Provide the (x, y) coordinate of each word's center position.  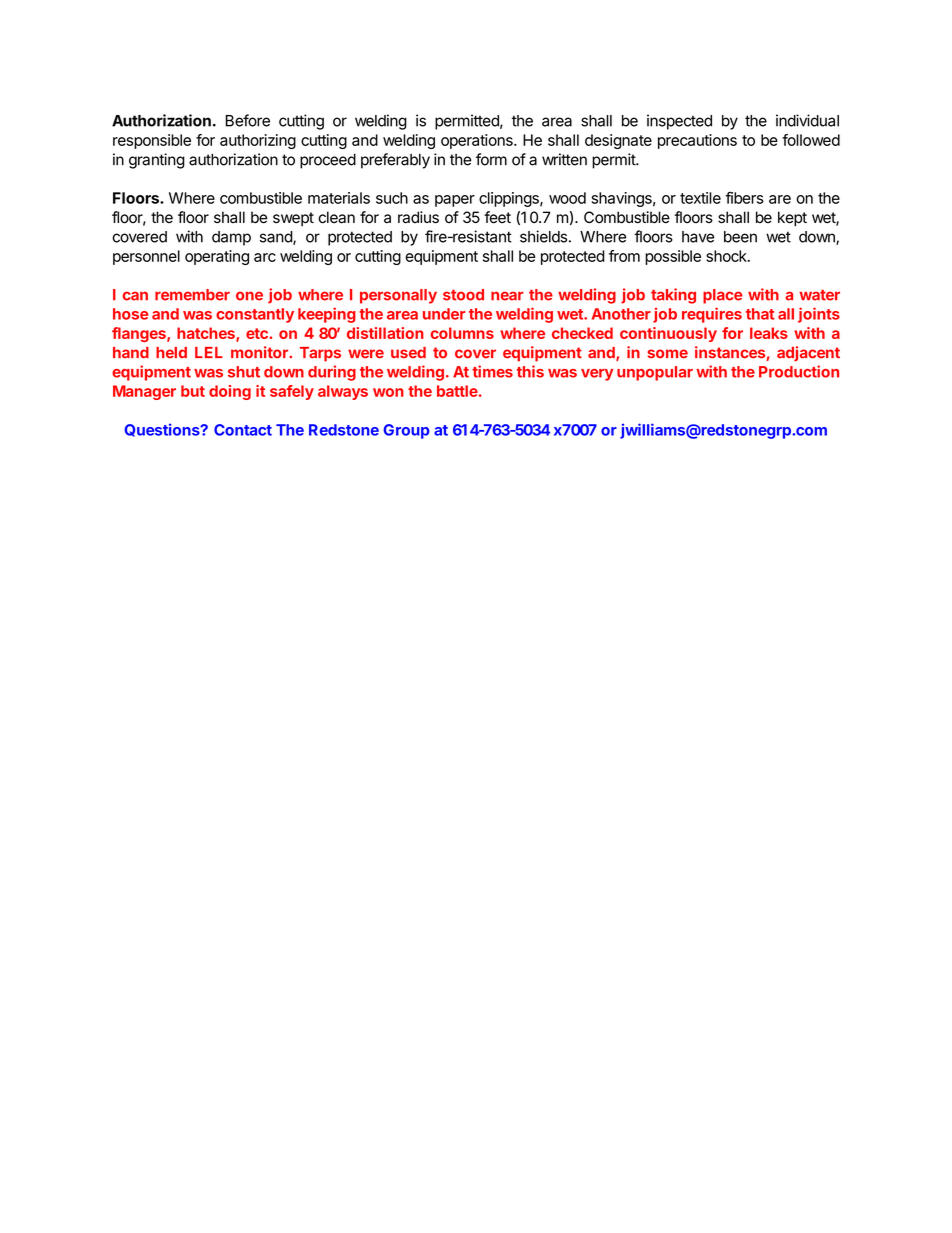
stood (463, 295)
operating (217, 257)
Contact (243, 430)
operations (478, 141)
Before (248, 120)
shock (727, 256)
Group (406, 431)
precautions (697, 141)
